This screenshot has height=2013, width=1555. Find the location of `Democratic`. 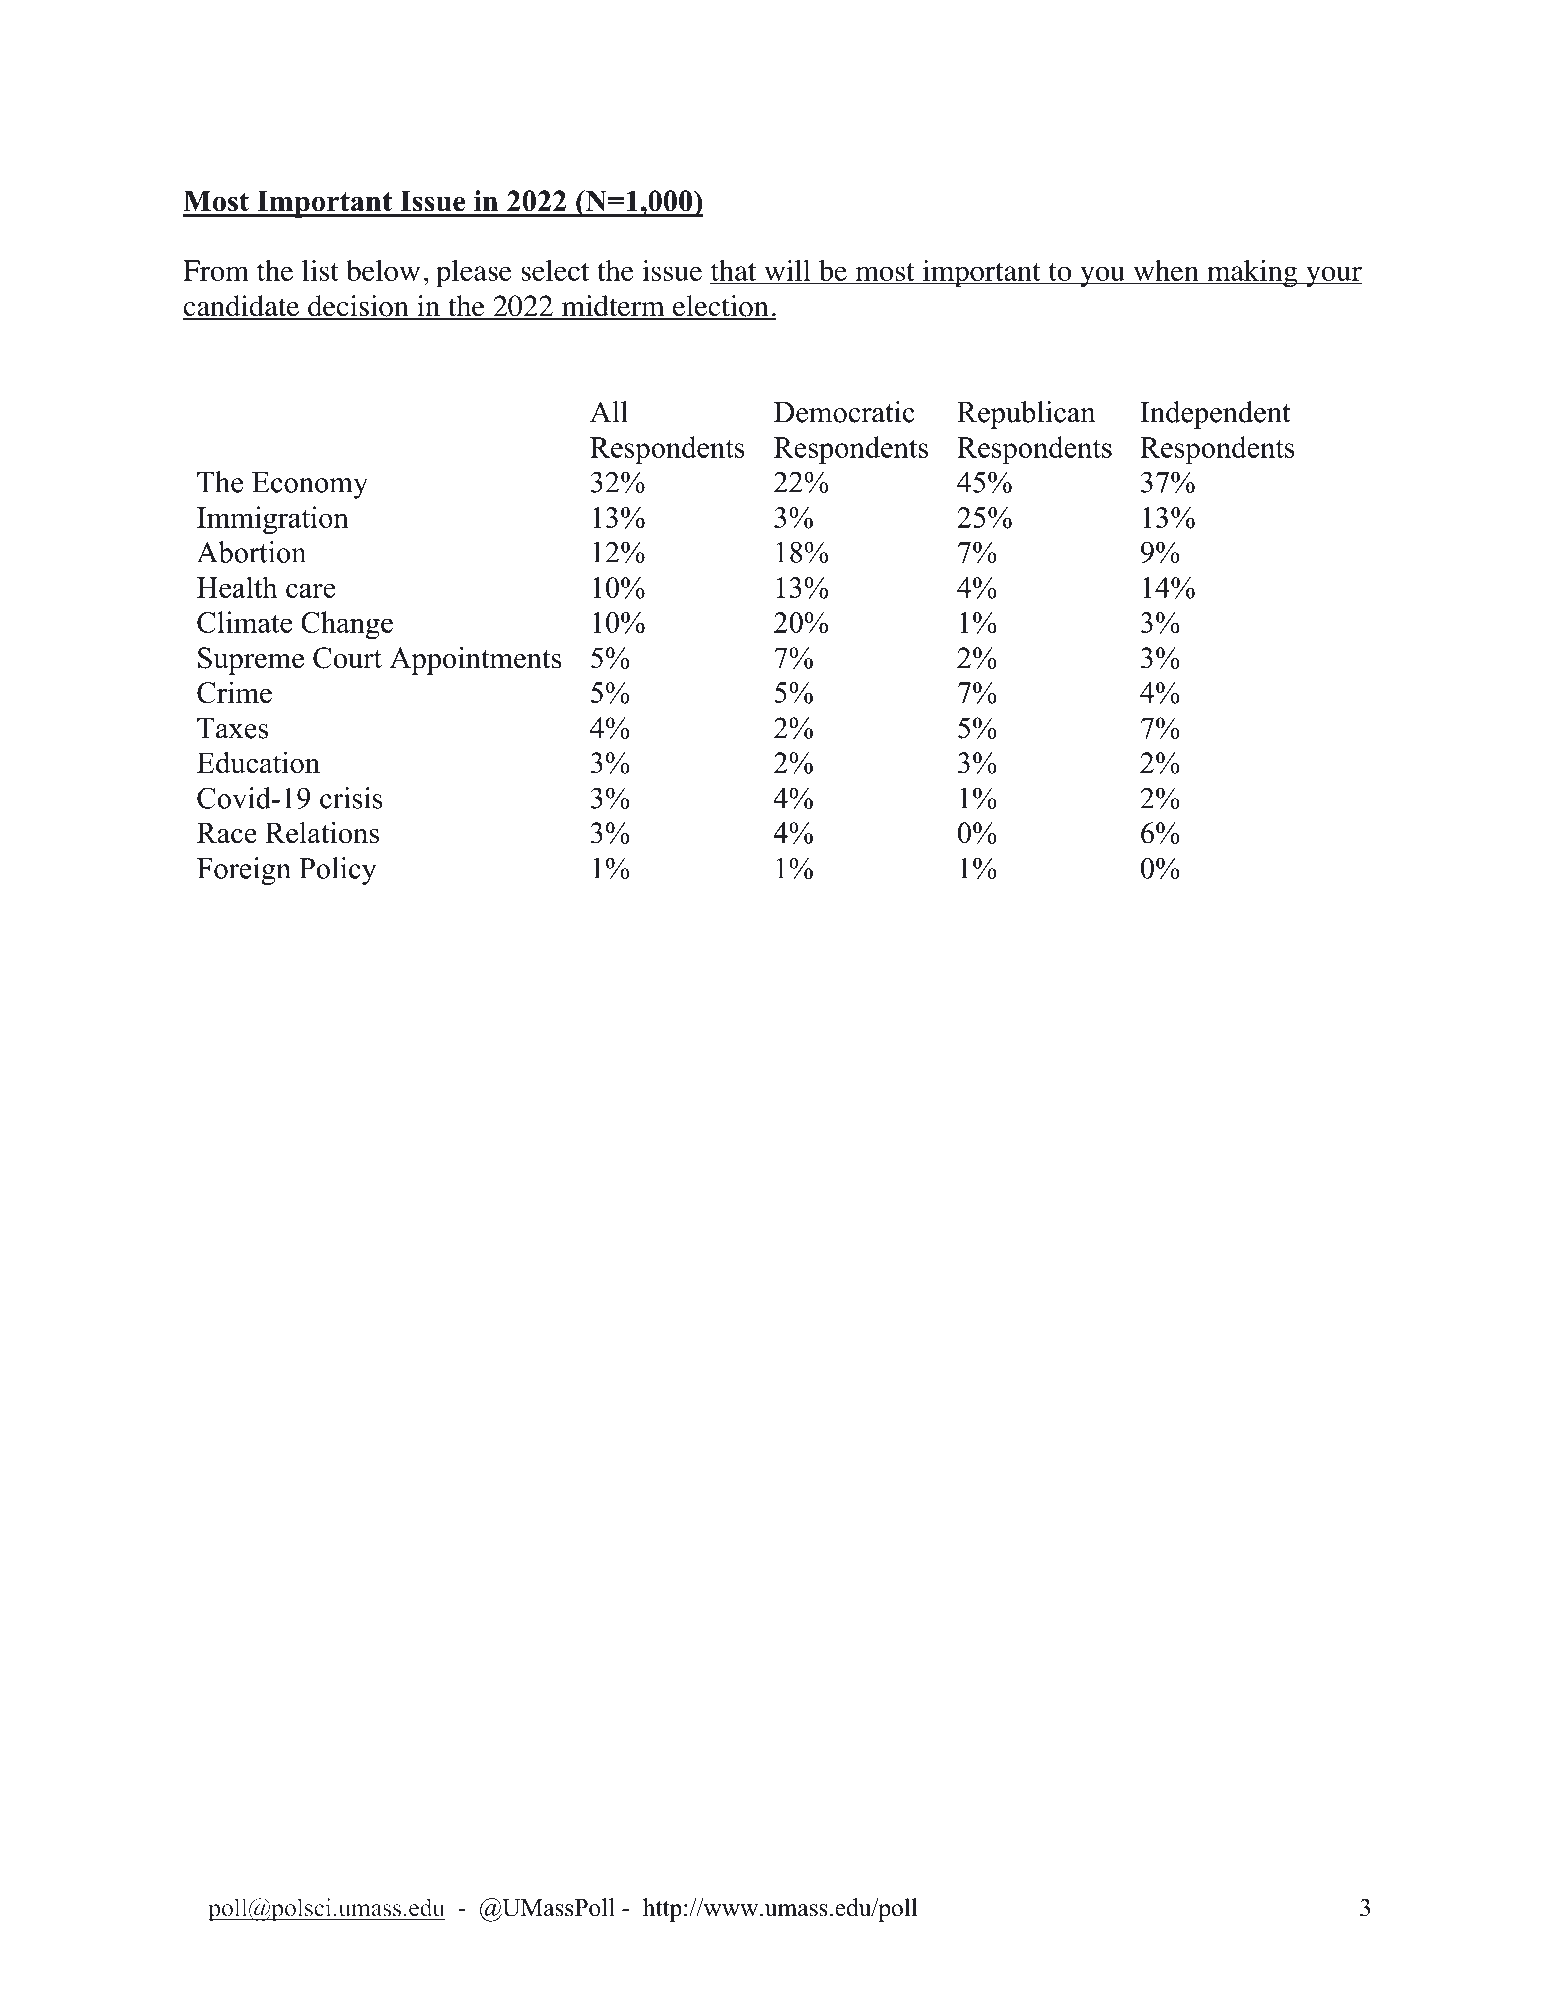

Democratic is located at coordinates (844, 412).
